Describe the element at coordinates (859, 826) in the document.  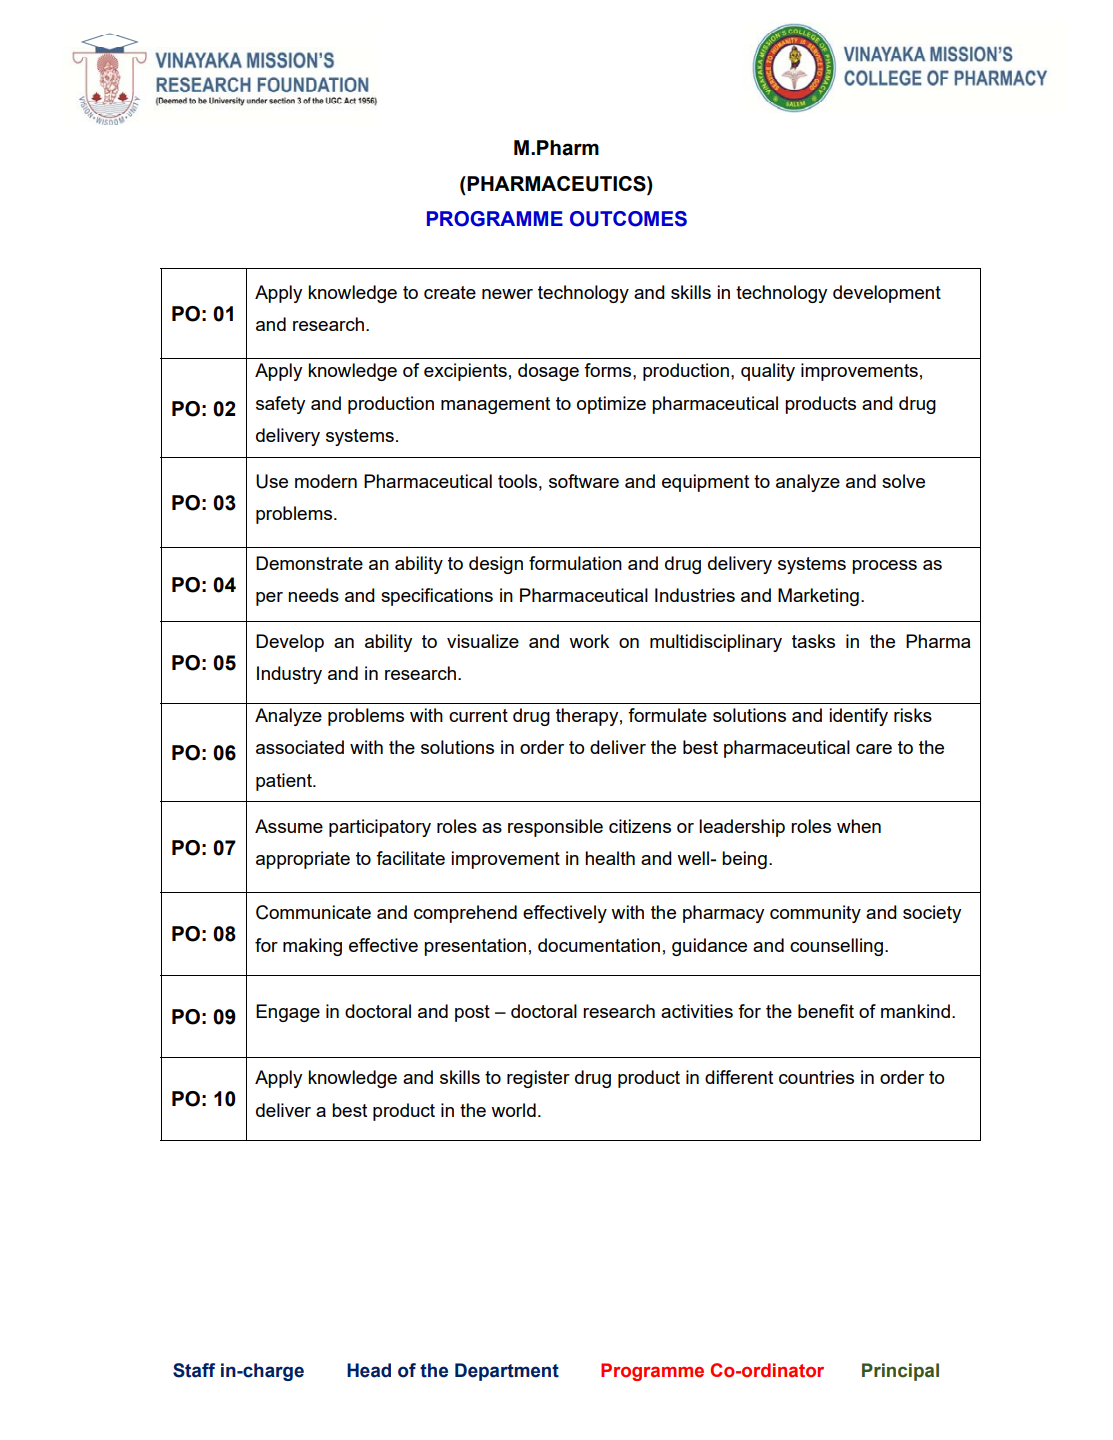
I see `when` at that location.
